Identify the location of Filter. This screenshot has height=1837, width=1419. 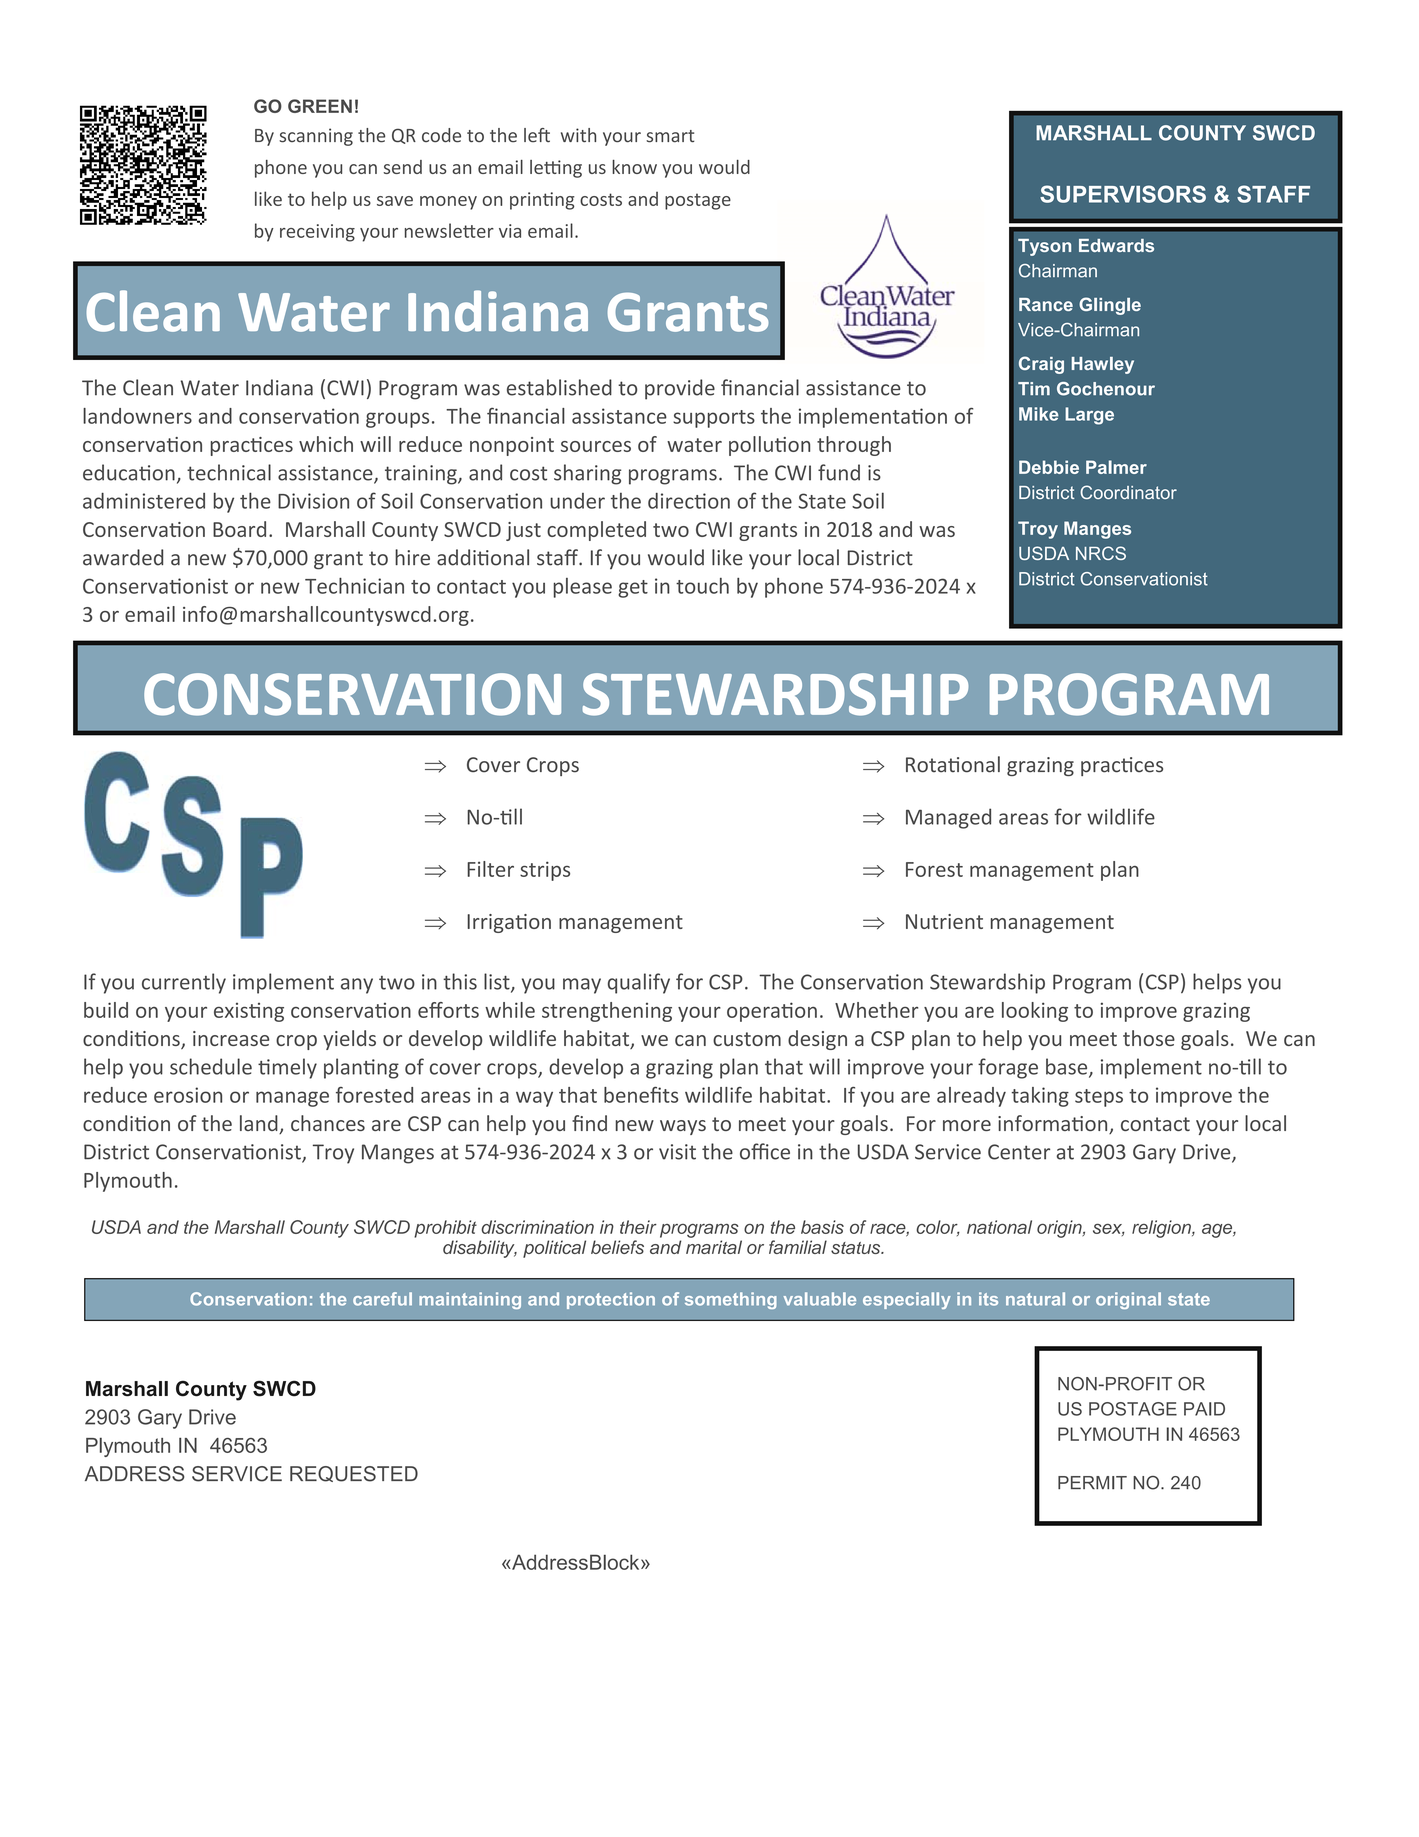
(490, 869).
